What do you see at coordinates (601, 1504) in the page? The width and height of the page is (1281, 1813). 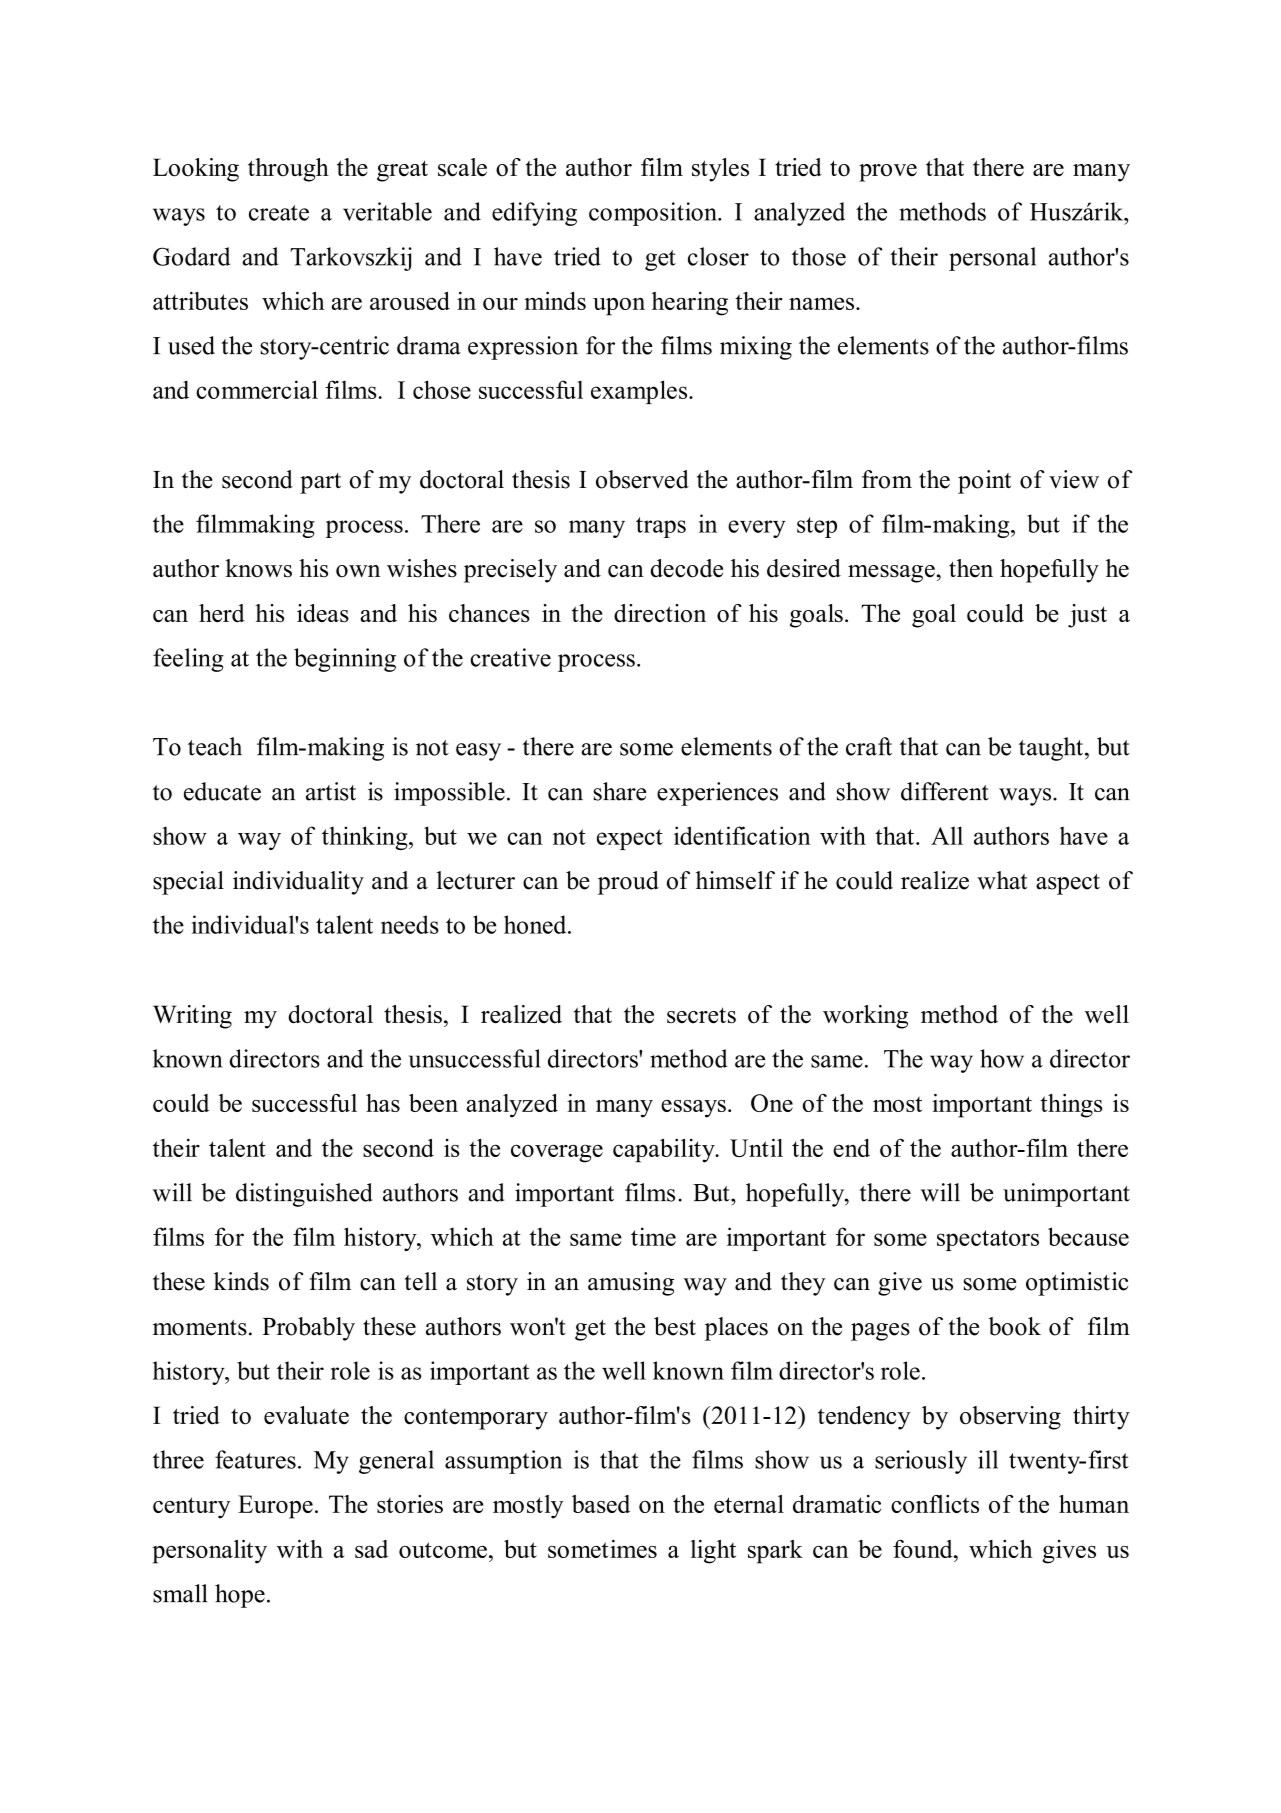 I see `based` at bounding box center [601, 1504].
